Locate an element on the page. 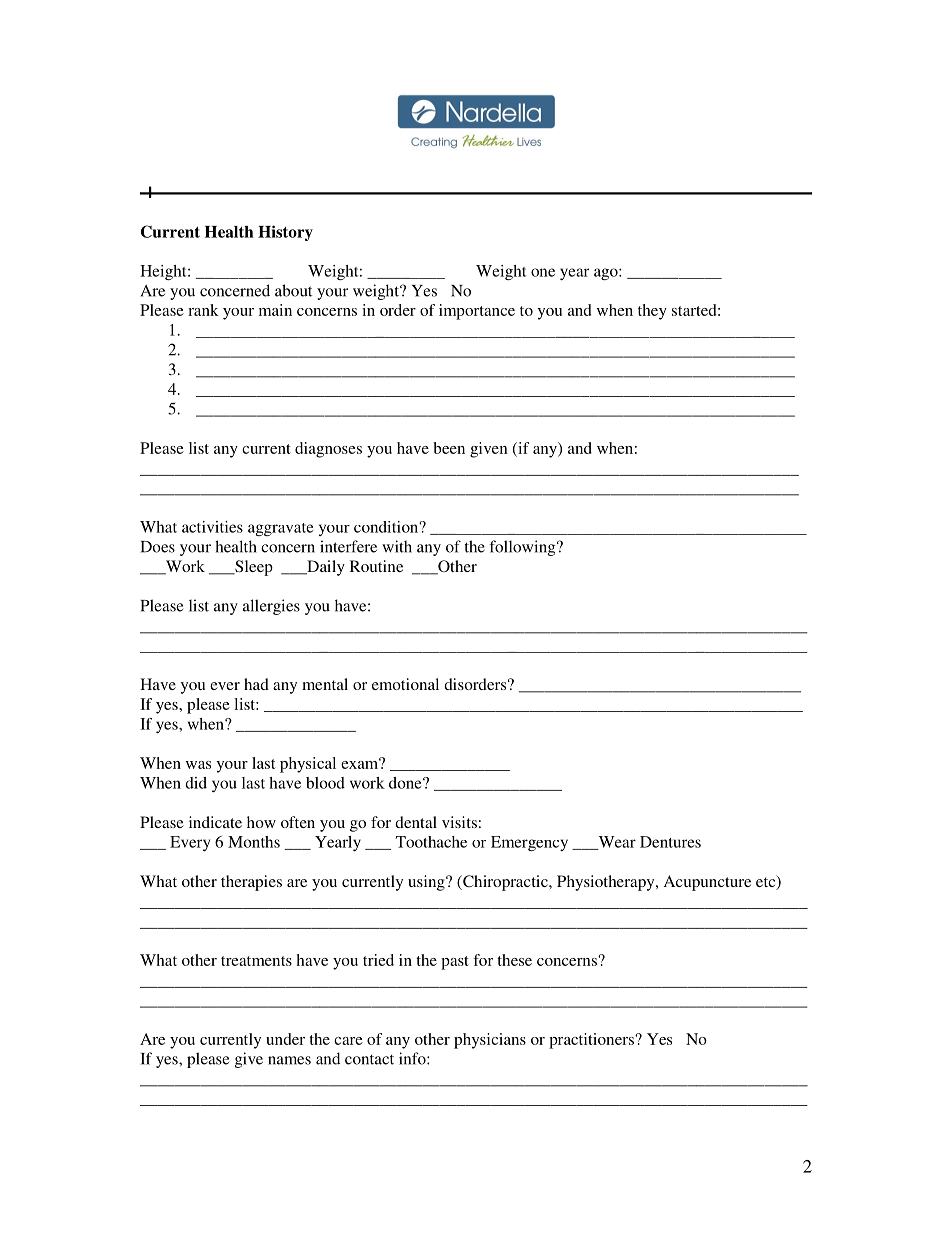 The image size is (952, 1233). History is located at coordinates (285, 233).
